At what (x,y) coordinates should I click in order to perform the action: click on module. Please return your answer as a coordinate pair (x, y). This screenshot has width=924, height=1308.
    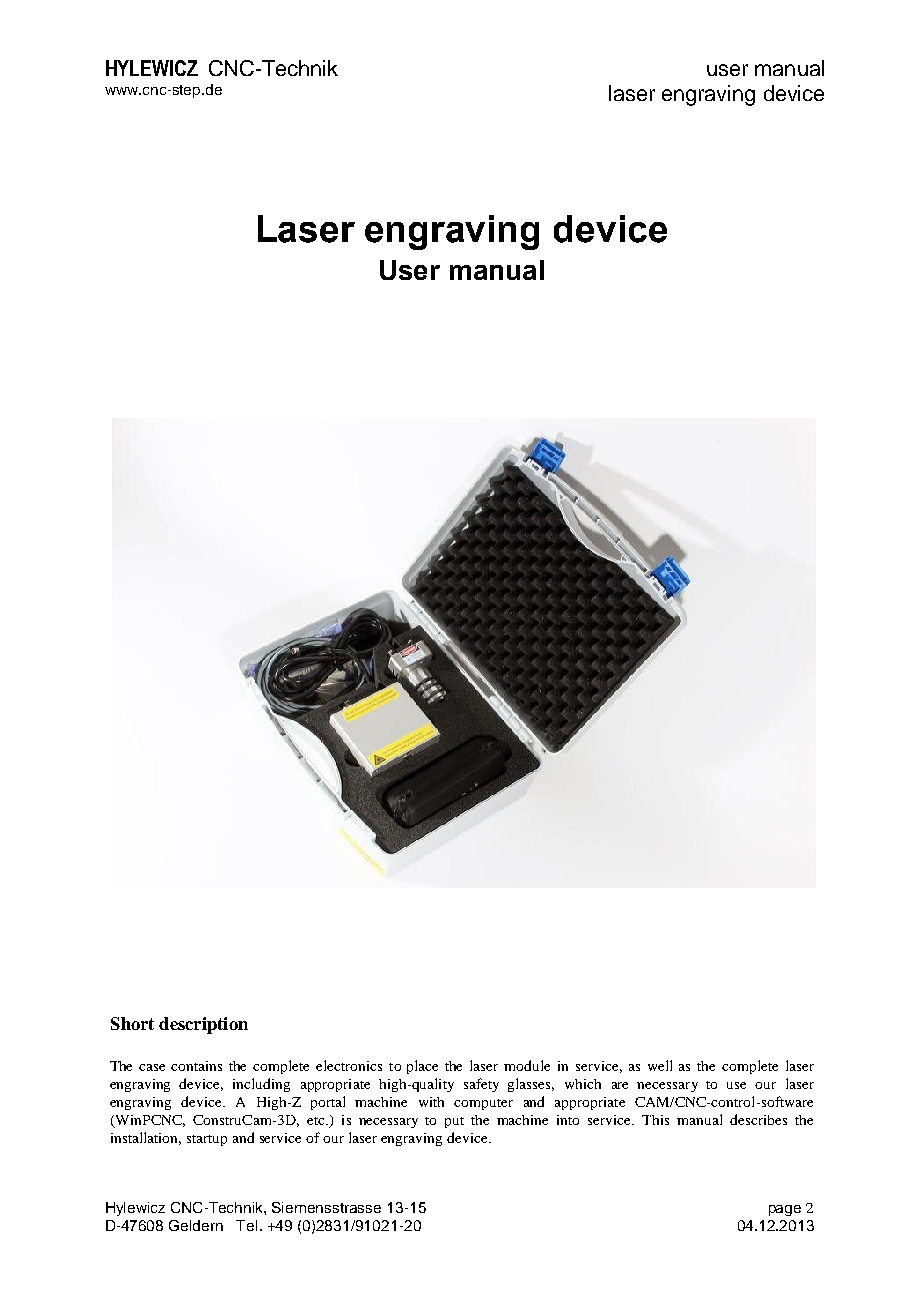
    Looking at the image, I should click on (527, 1065).
